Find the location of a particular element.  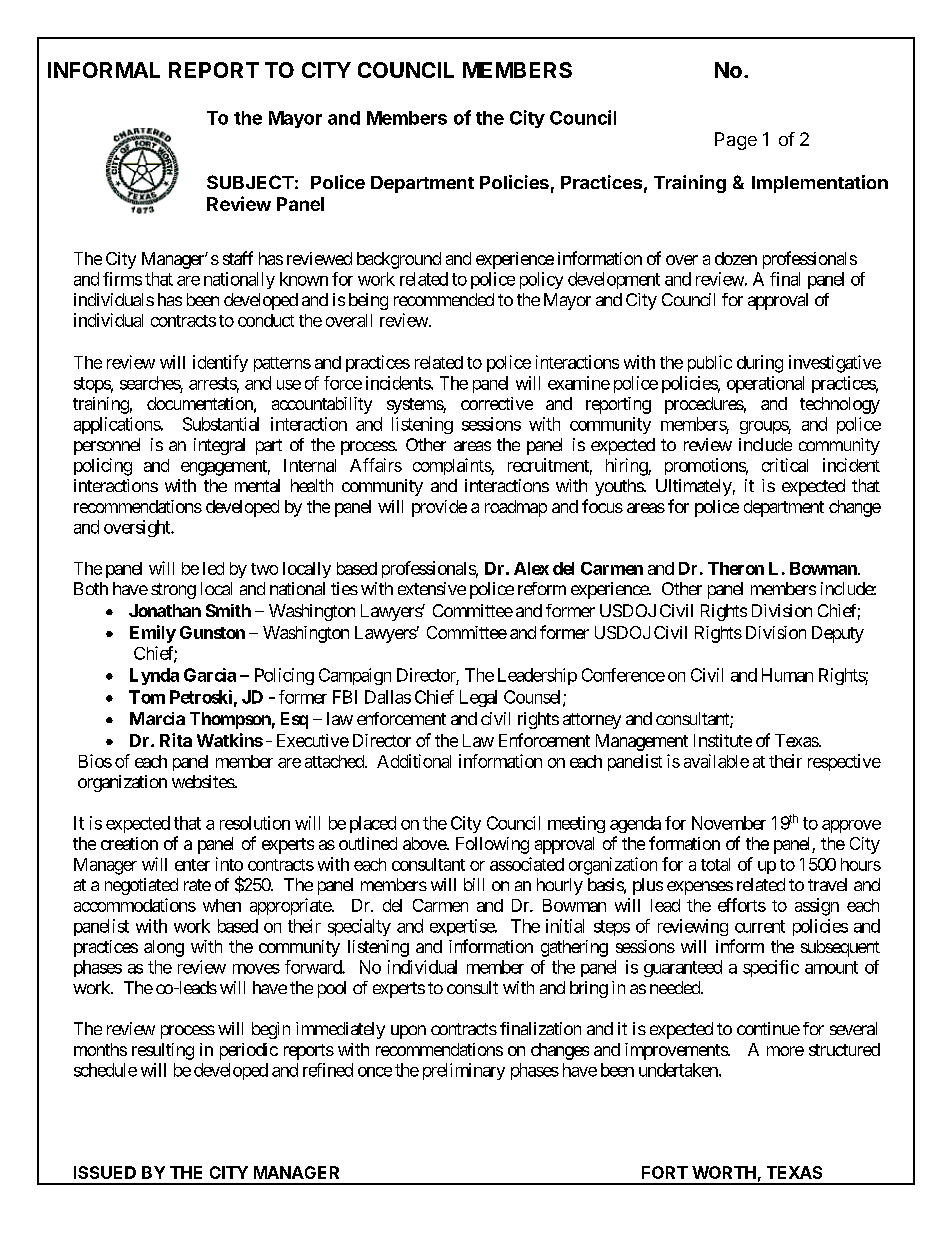

Legal is located at coordinates (478, 698).
